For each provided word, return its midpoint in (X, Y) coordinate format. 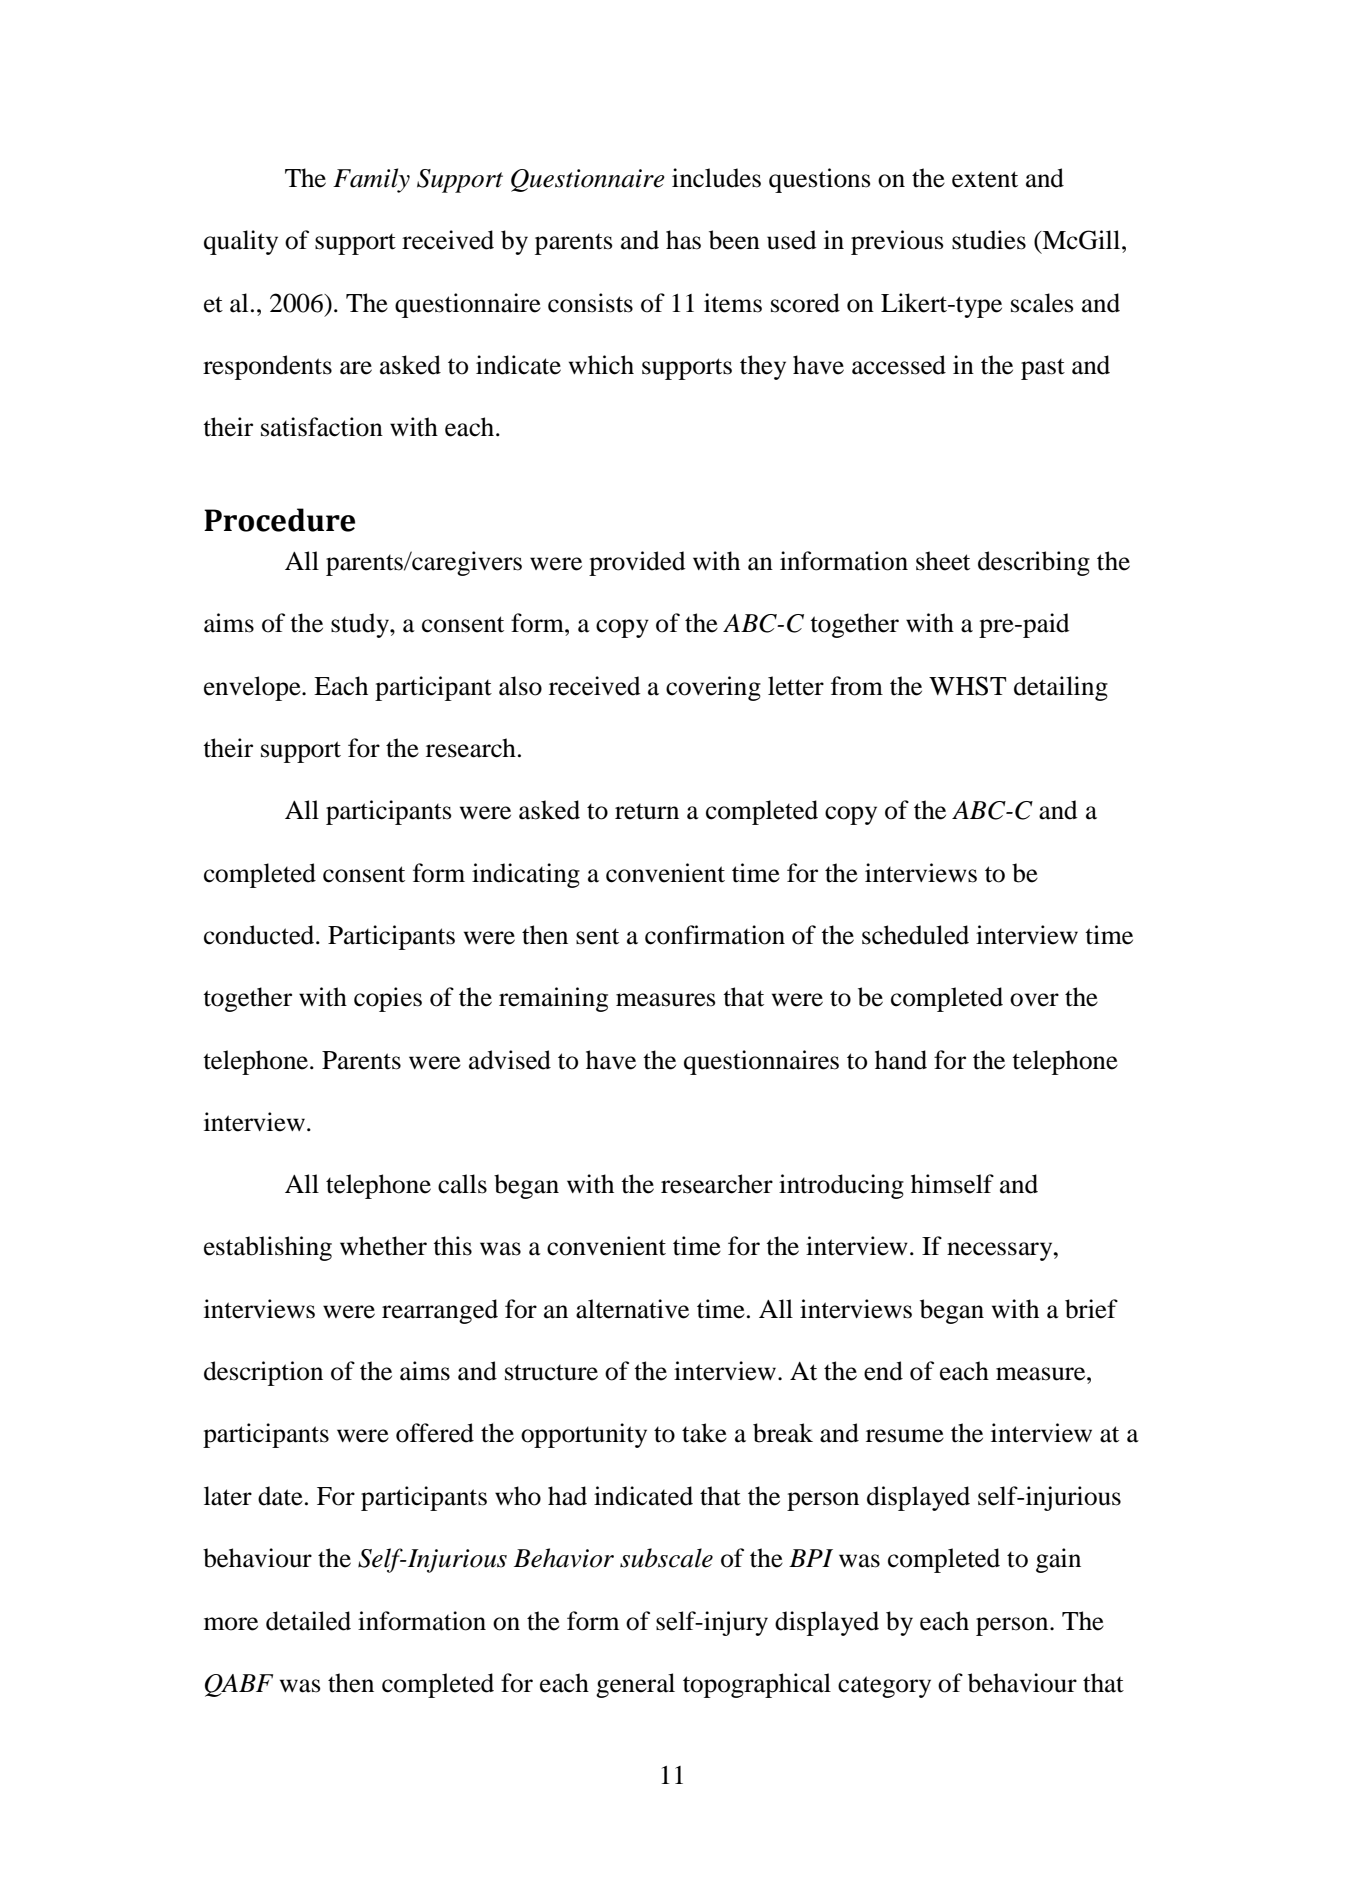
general (635, 1685)
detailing (1061, 688)
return (647, 812)
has (683, 240)
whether (383, 1246)
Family (371, 180)
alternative (632, 1309)
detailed (308, 1621)
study (361, 625)
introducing (841, 1186)
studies (989, 240)
